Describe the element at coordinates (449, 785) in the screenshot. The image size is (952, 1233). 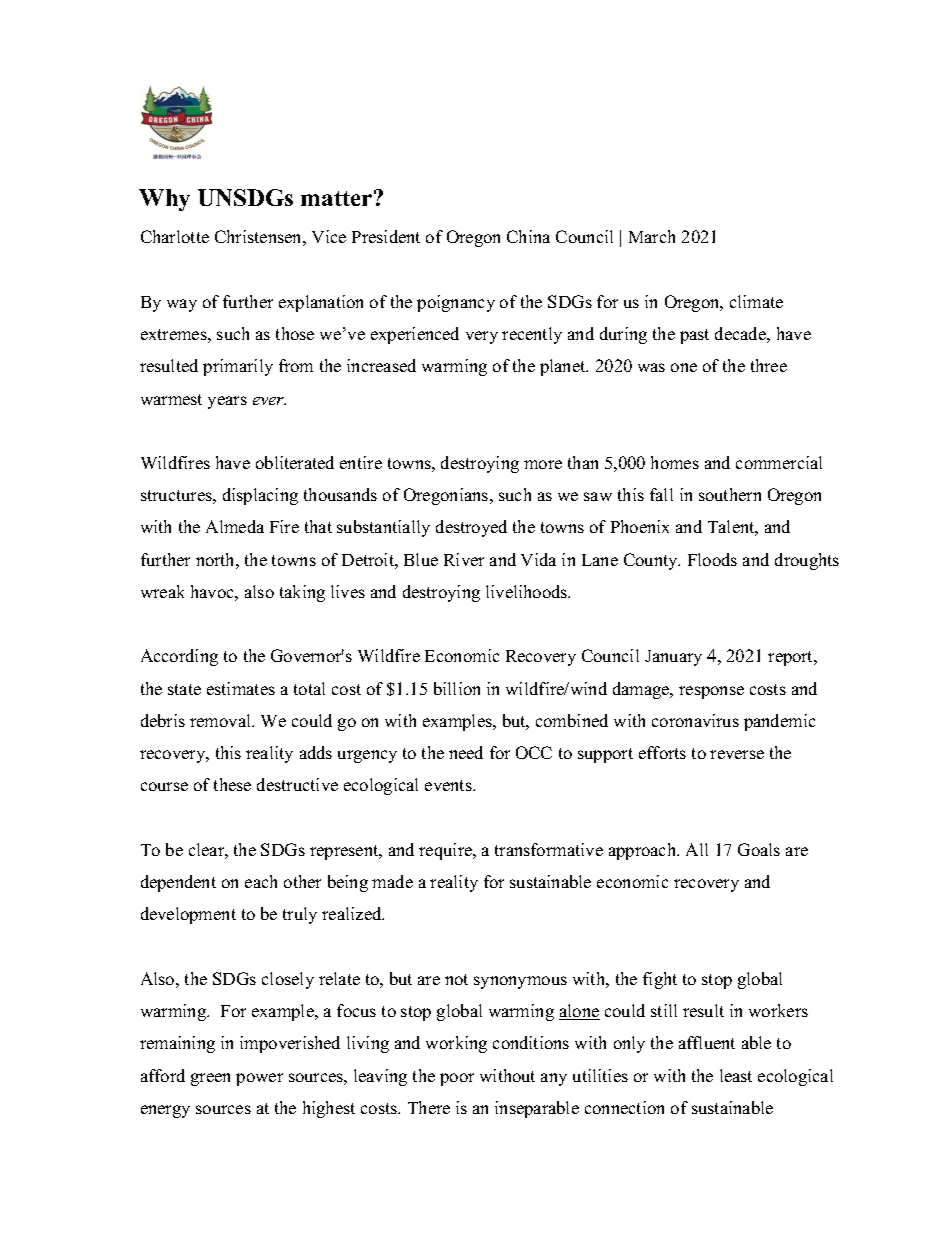
I see `events` at that location.
